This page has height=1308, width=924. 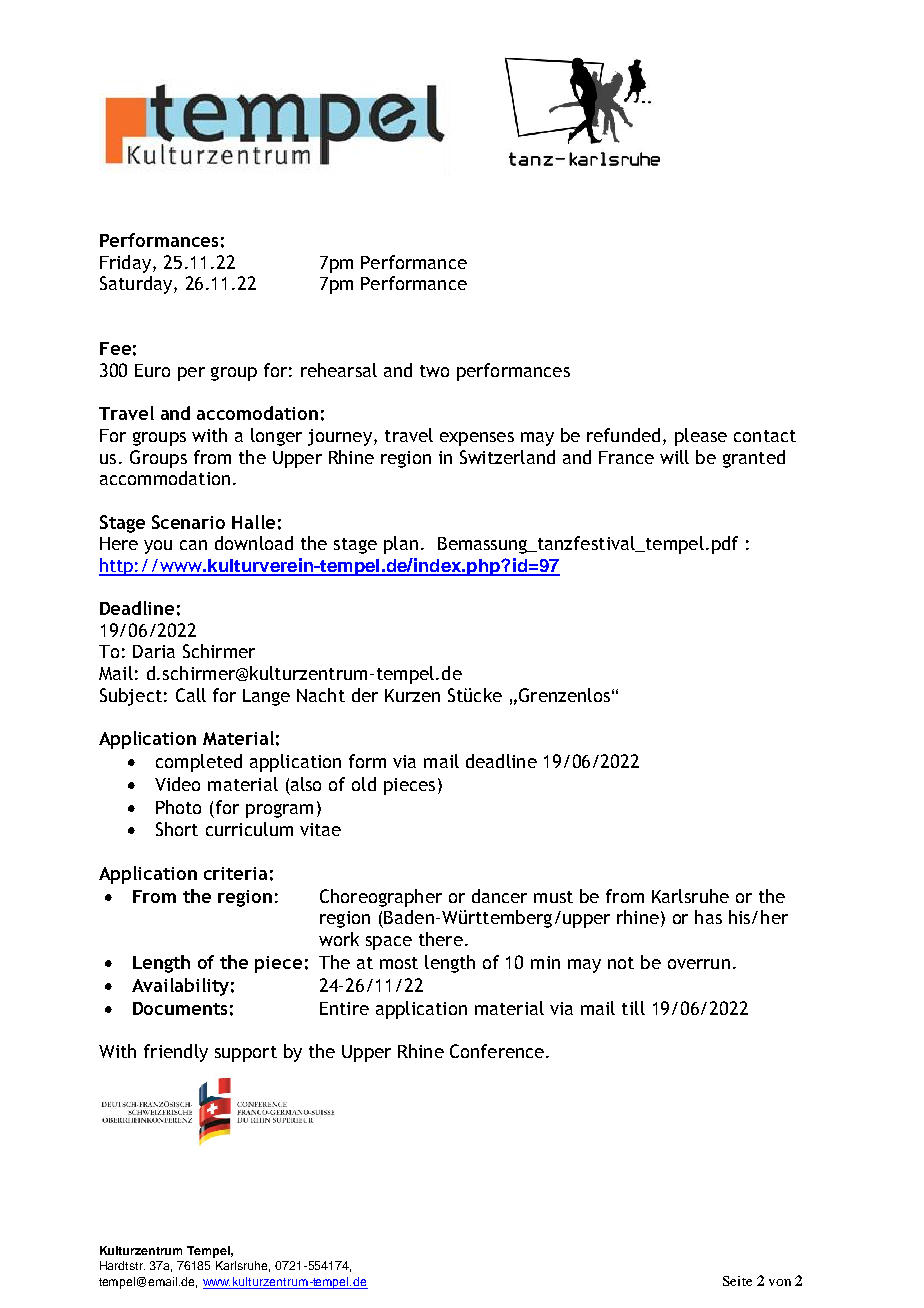 What do you see at coordinates (701, 437) in the page?
I see `please` at bounding box center [701, 437].
